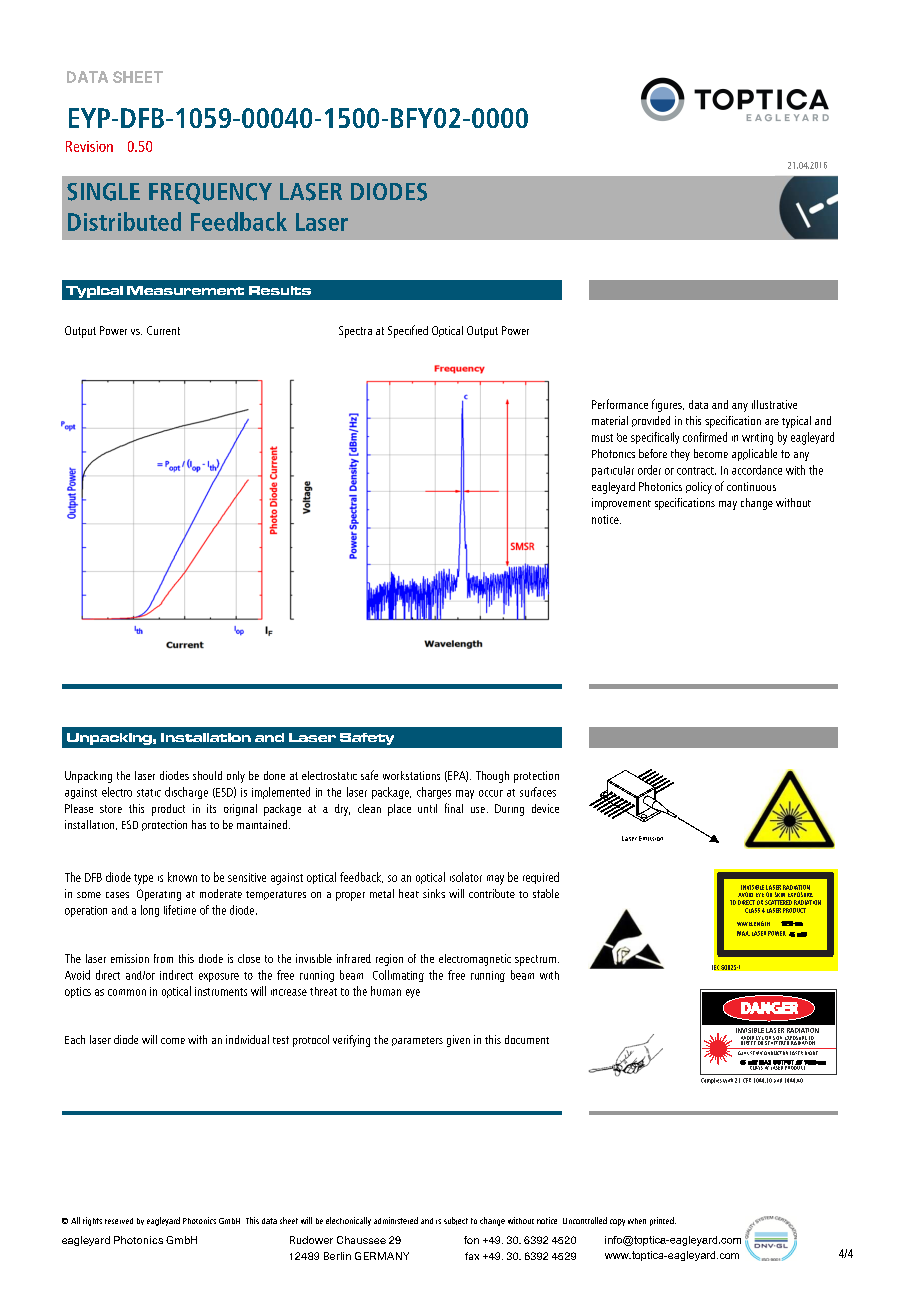  Describe the element at coordinates (411, 775) in the page. I see `workstations` at that location.
